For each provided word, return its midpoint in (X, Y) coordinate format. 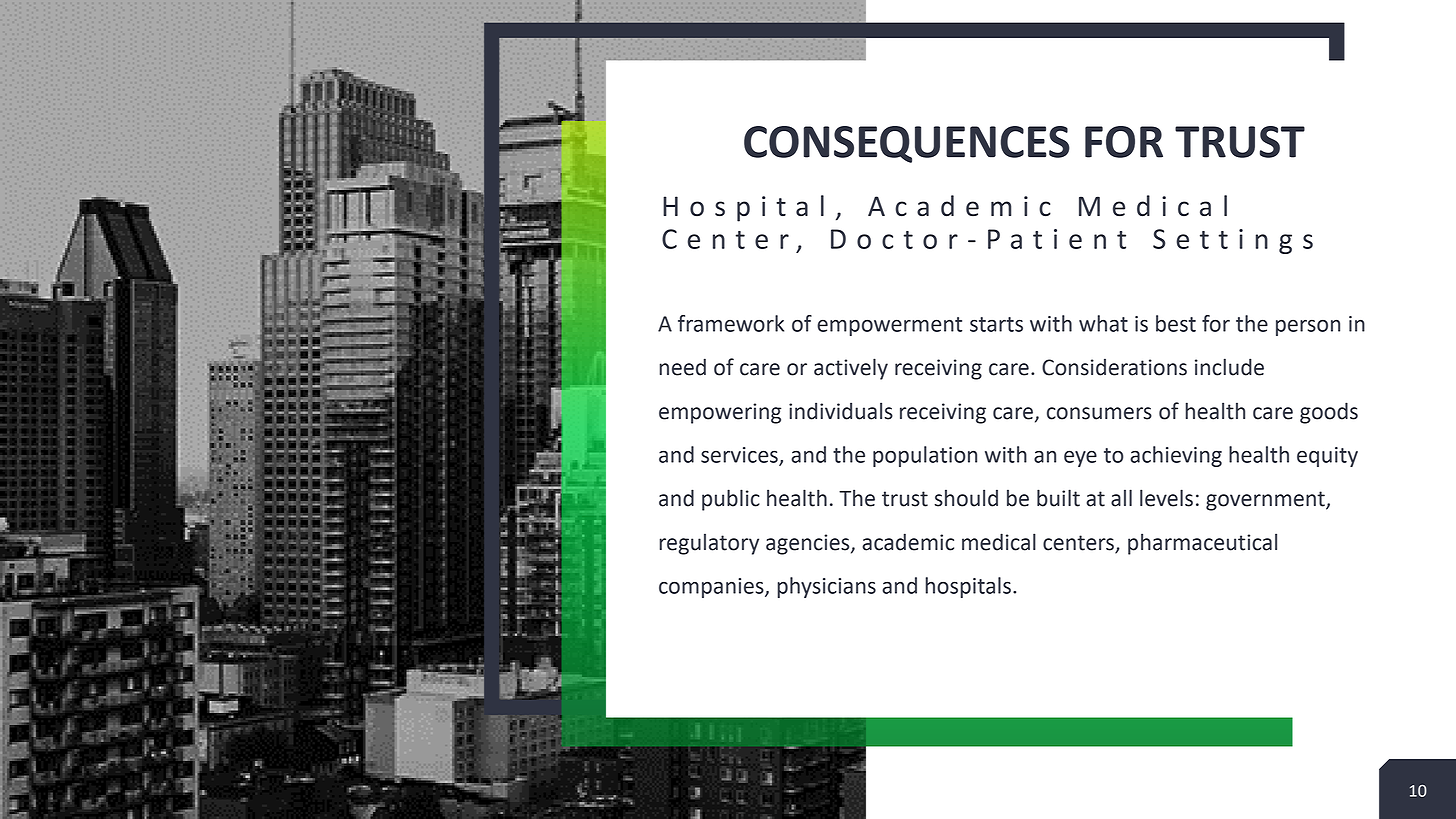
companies (712, 588)
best (1176, 323)
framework (731, 323)
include (1229, 367)
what (1103, 323)
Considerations (1114, 367)
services (740, 456)
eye (1080, 458)
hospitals (968, 587)
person (1308, 327)
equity (1327, 457)
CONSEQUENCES (907, 144)
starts (996, 324)
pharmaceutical (1202, 544)
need (682, 367)
